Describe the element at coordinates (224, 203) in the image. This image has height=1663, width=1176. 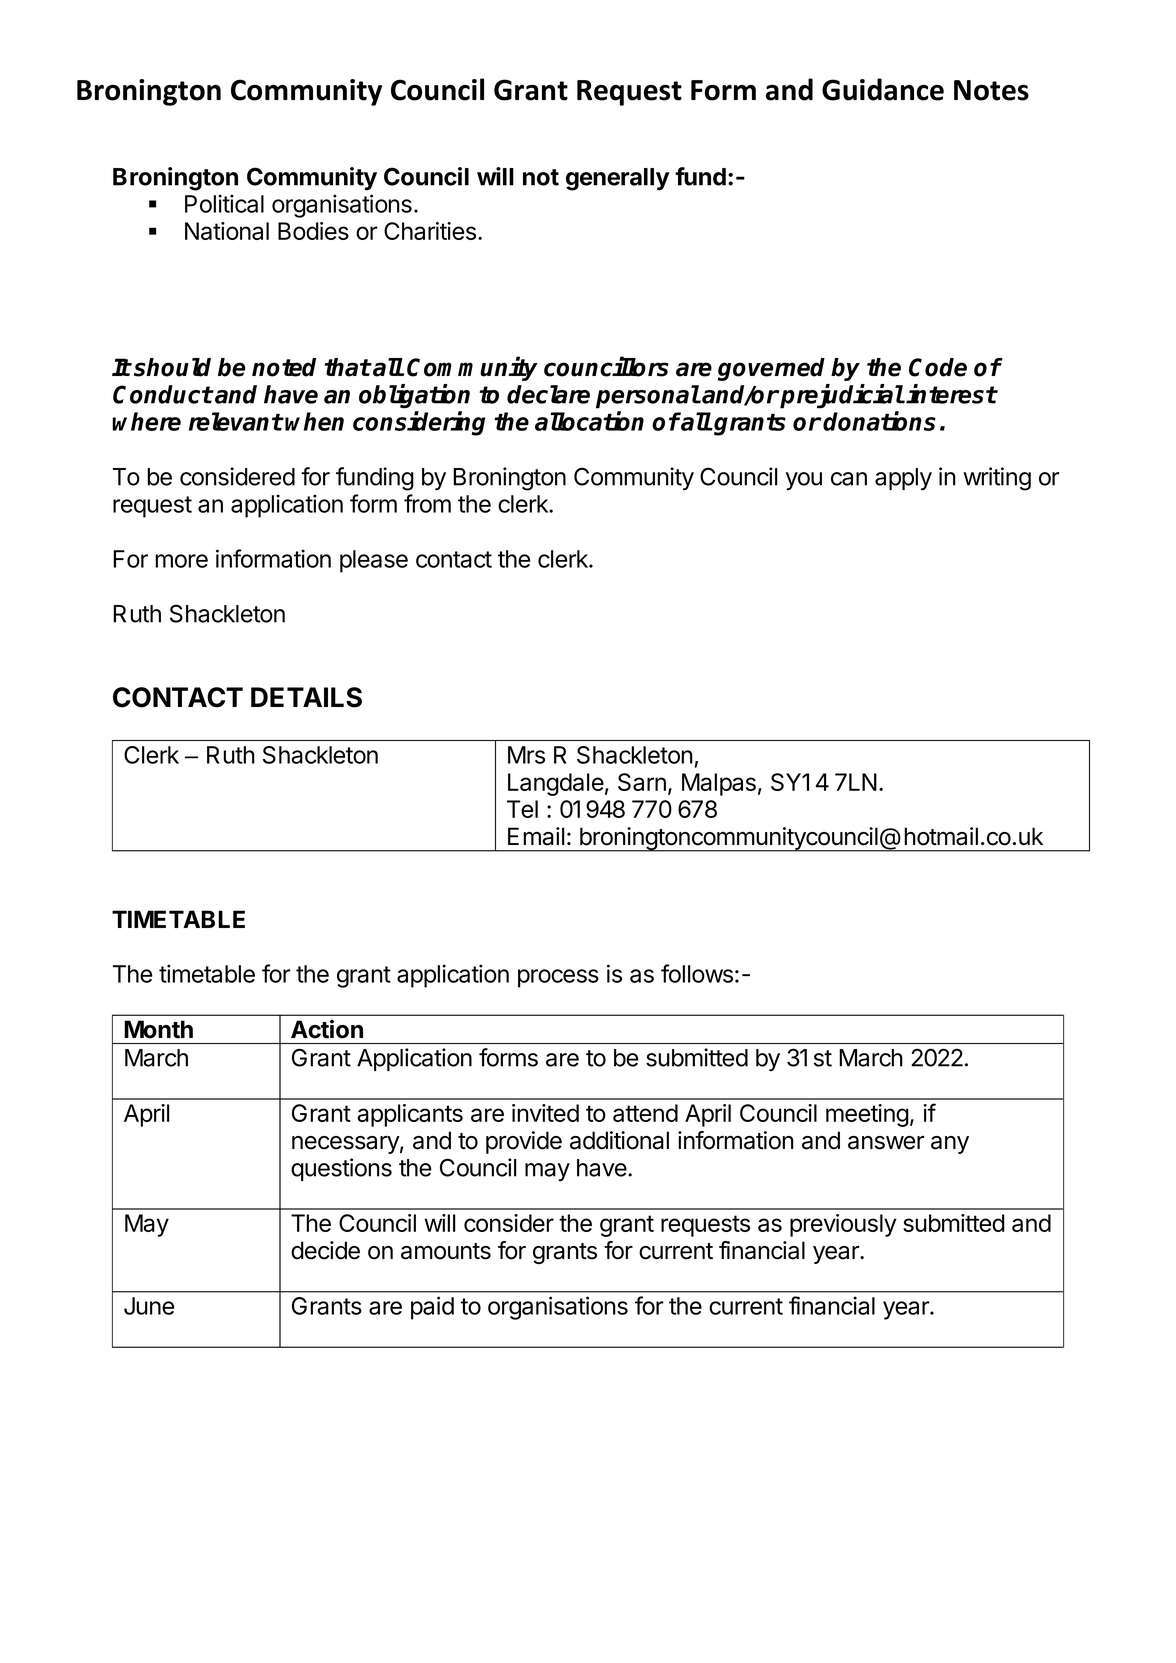
I see `Political` at that location.
